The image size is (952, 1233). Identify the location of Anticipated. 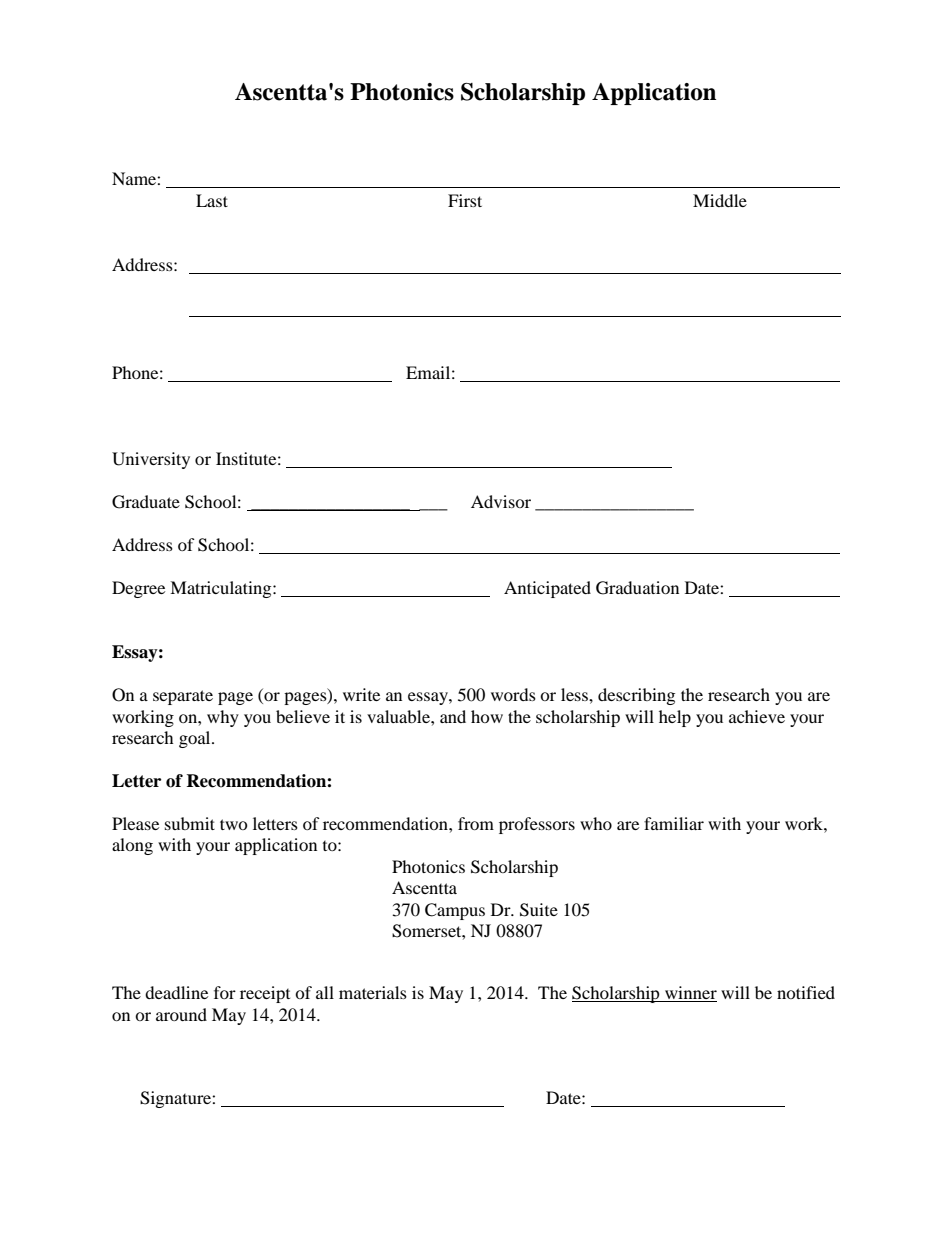
(547, 589).
